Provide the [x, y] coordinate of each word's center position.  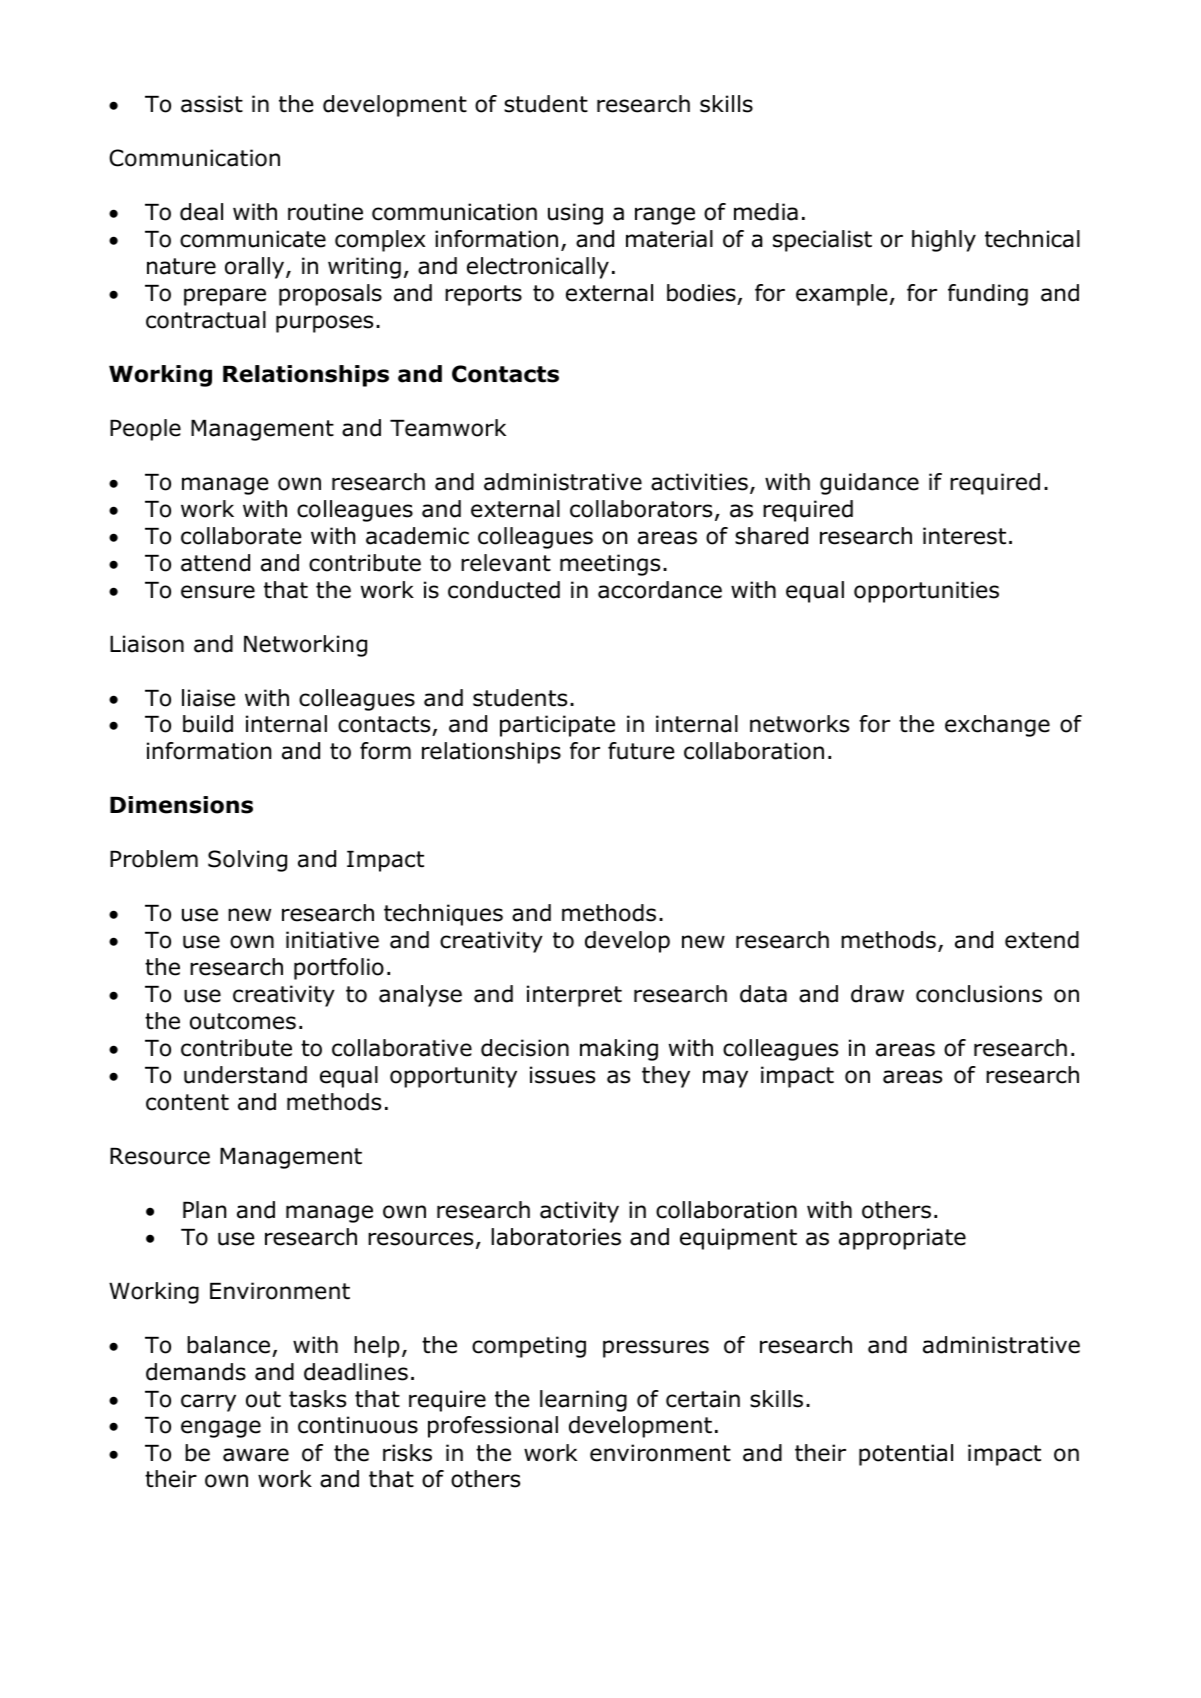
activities [699, 482]
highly [944, 241]
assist [212, 104]
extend [1042, 940]
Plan [204, 1210]
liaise [208, 698]
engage [221, 1429]
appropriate [902, 1239]
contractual [206, 320]
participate [557, 726]
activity [579, 1212]
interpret [574, 996]
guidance [869, 484]
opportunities [926, 592]
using [575, 214]
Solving [247, 861]
